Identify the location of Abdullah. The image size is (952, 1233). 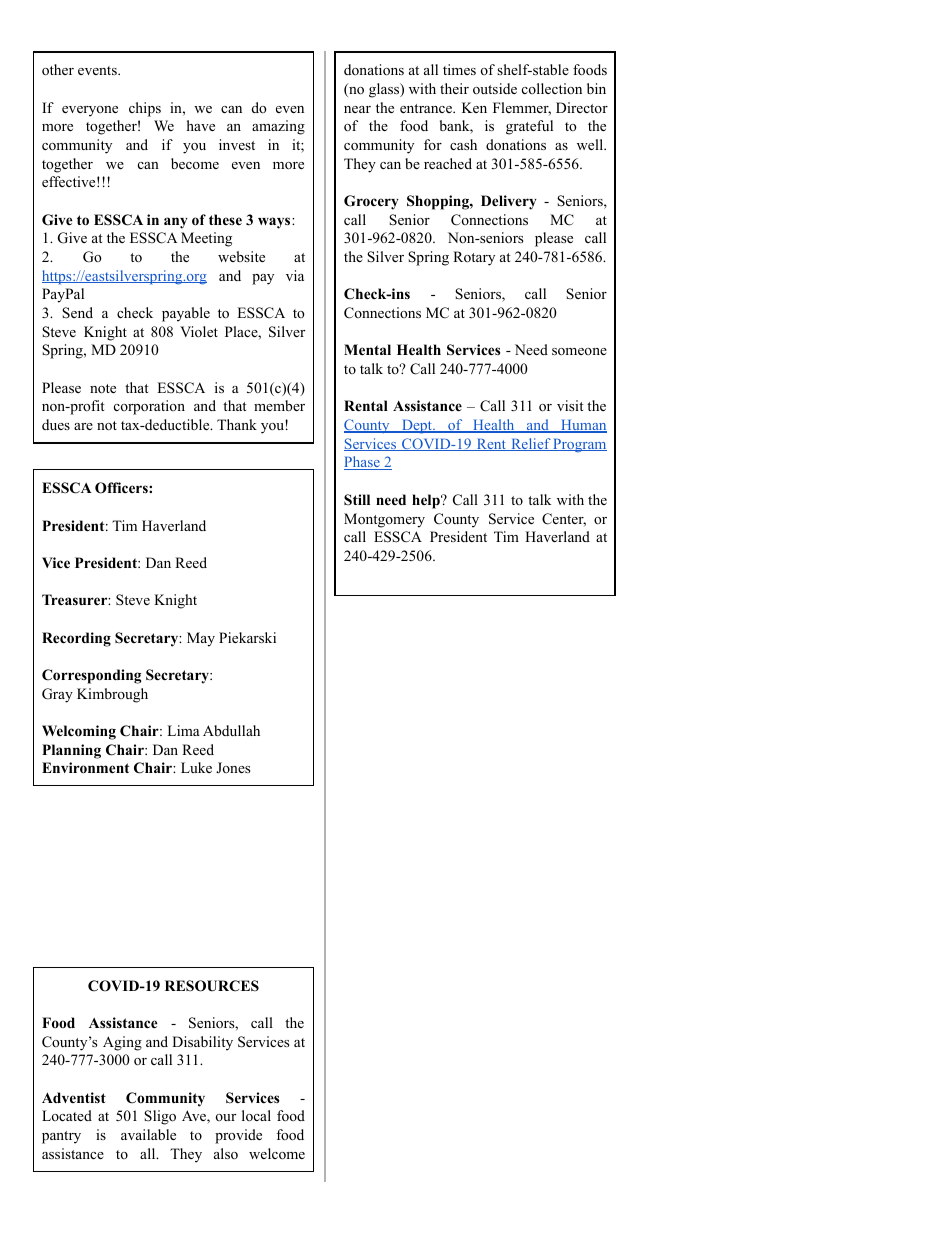
(231, 730).
